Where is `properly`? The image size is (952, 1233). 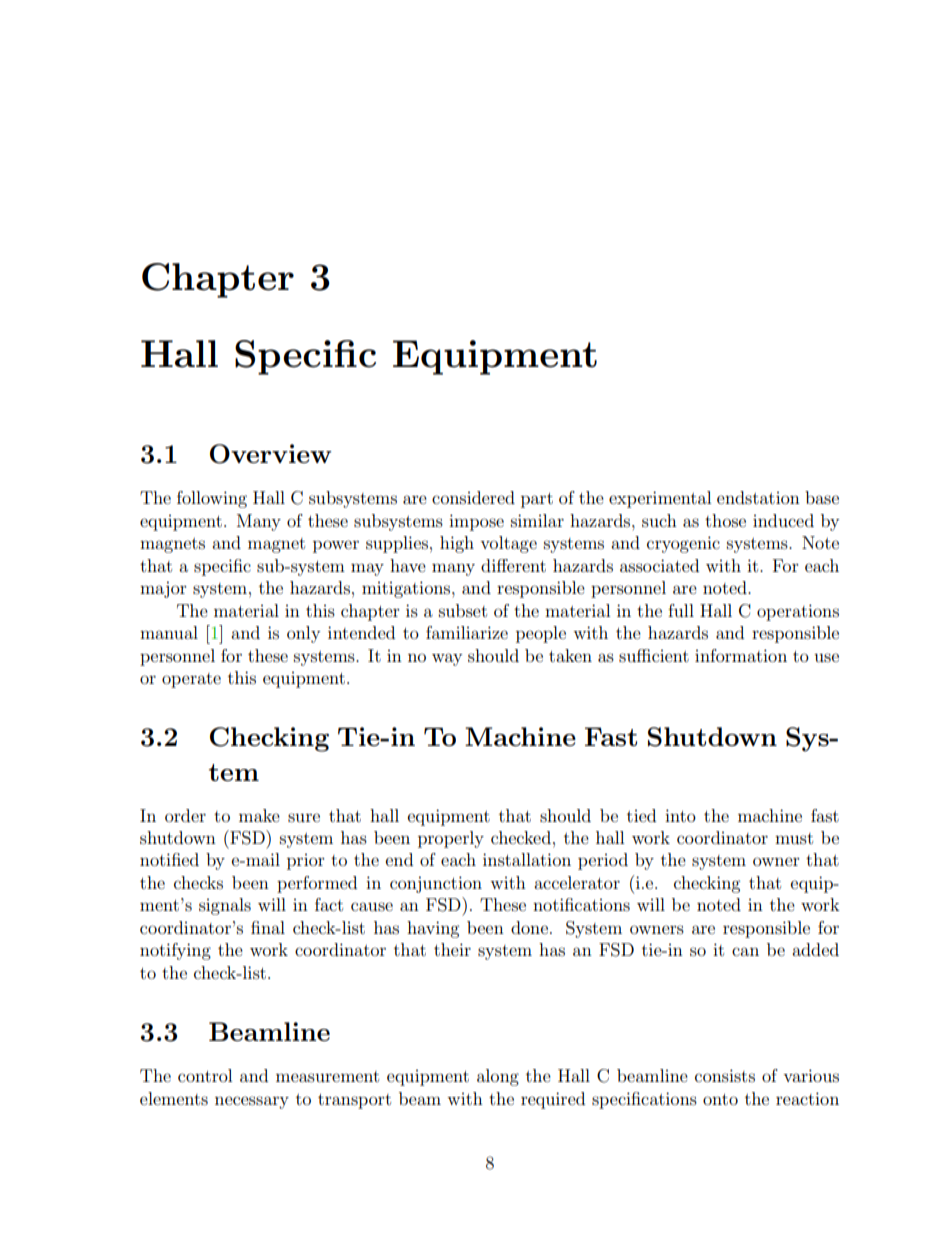 properly is located at coordinates (451, 839).
